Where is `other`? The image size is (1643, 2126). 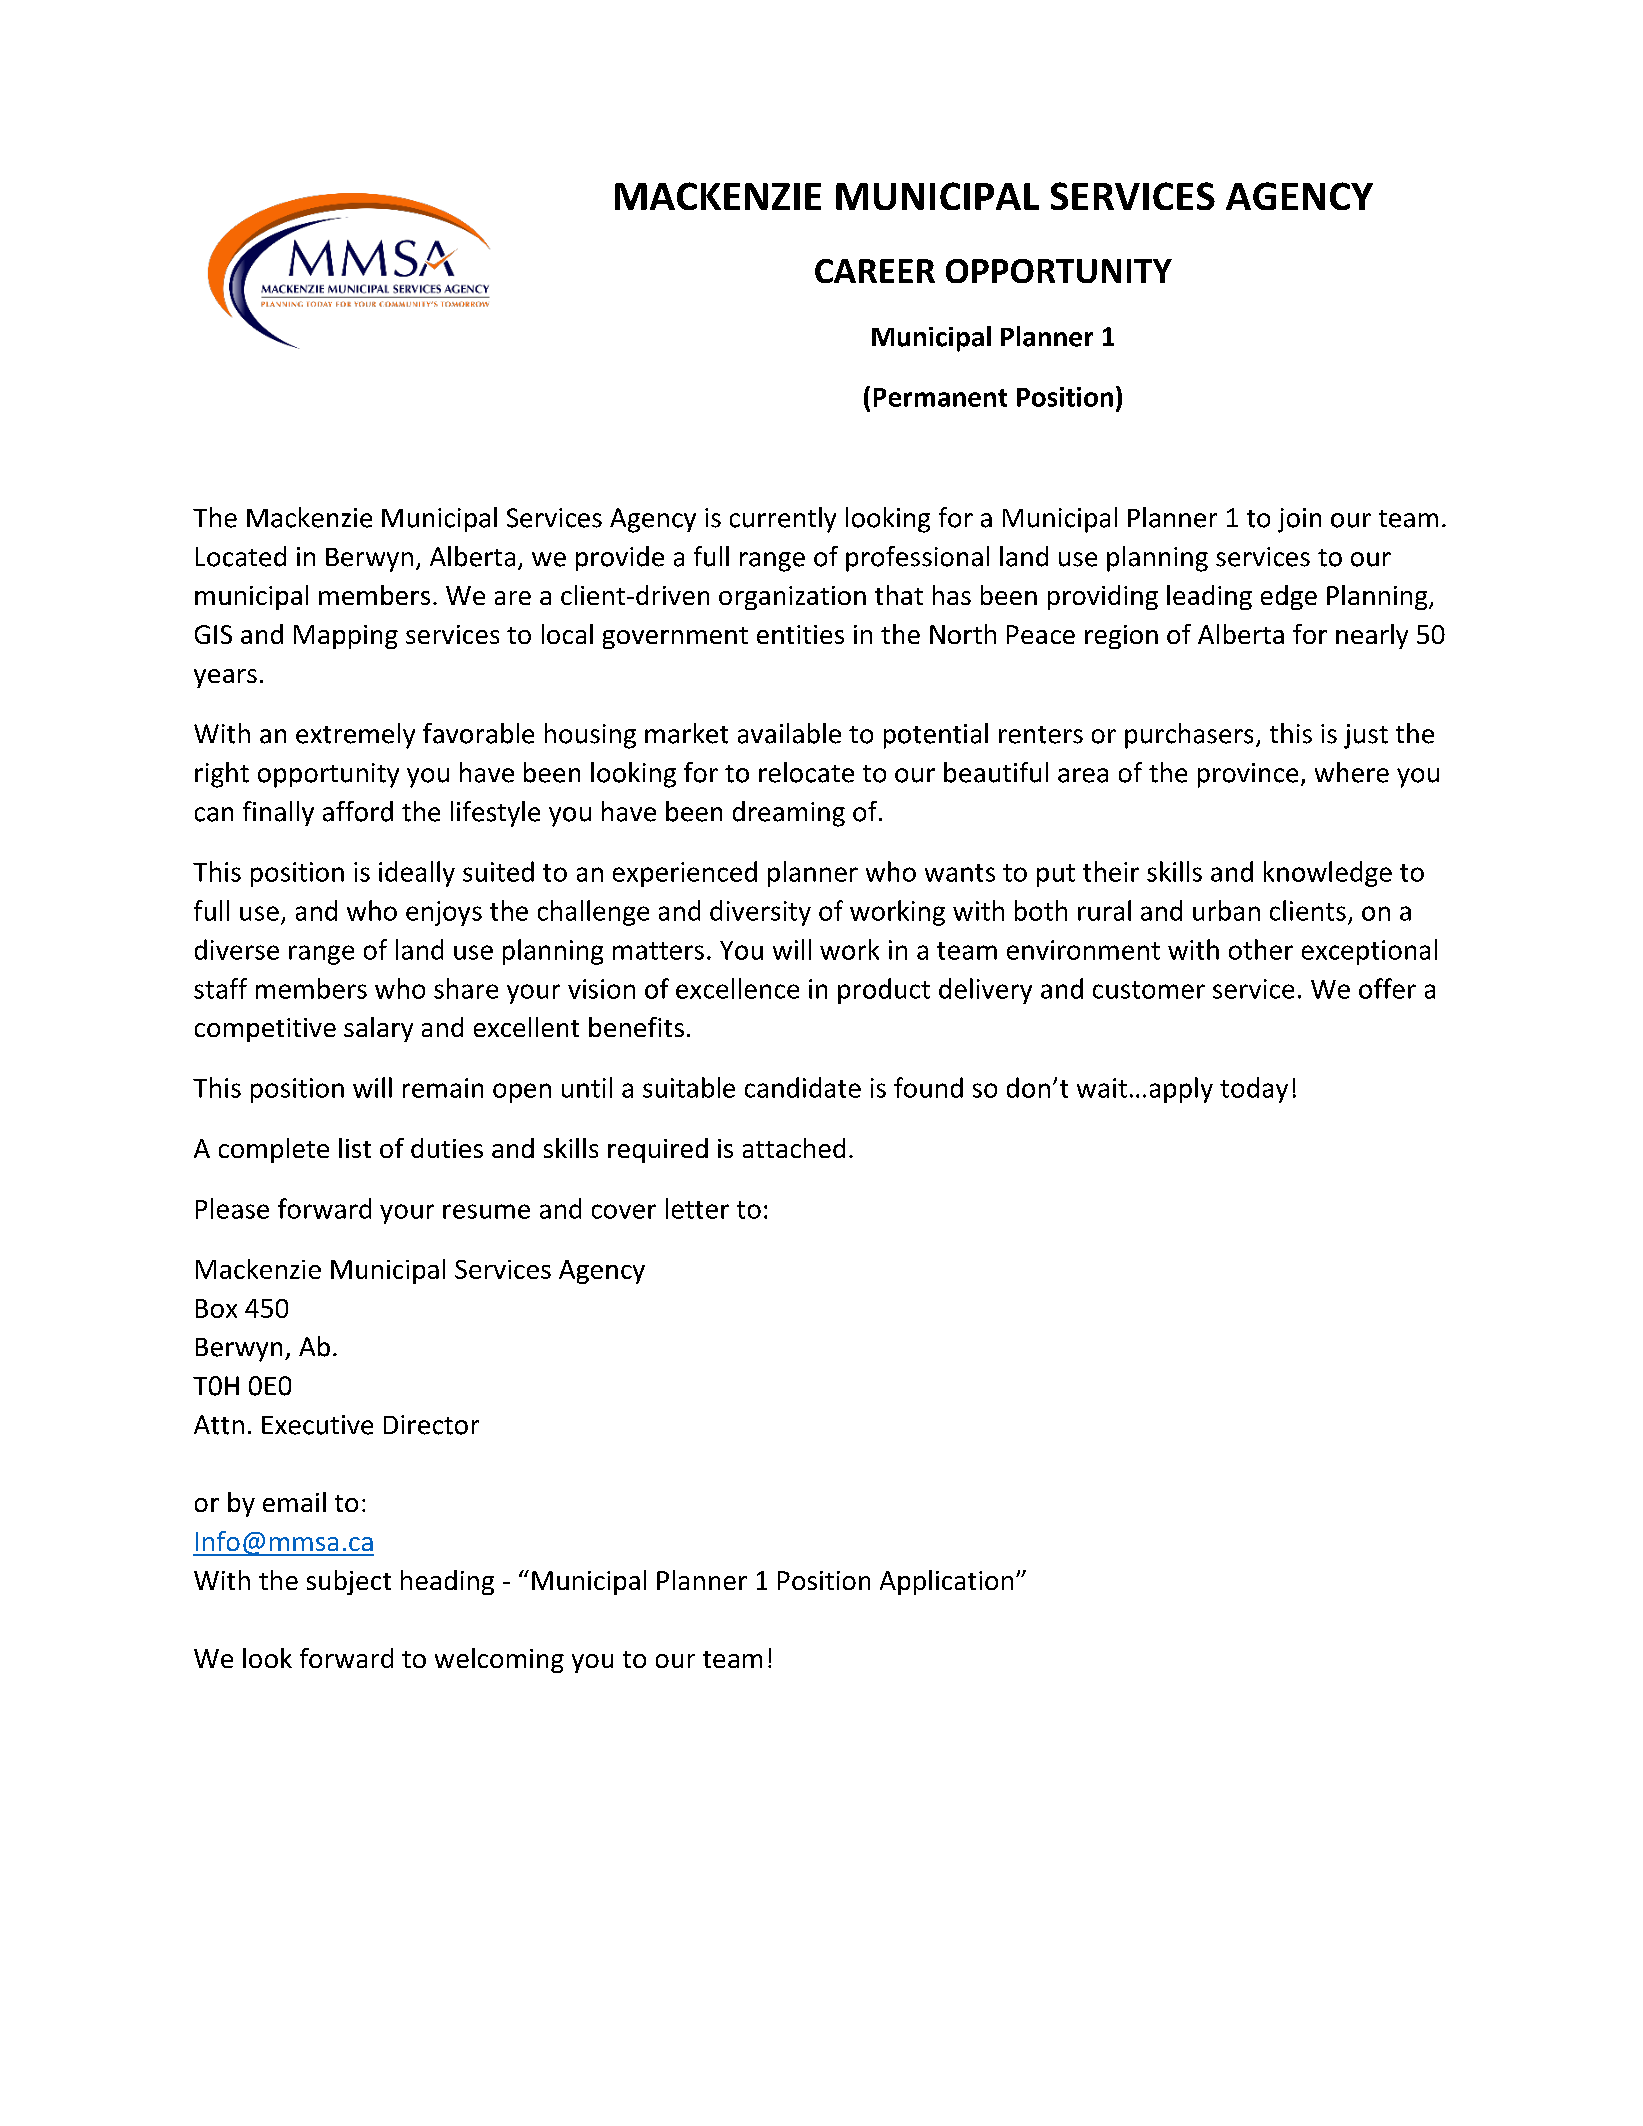
other is located at coordinates (1261, 949).
